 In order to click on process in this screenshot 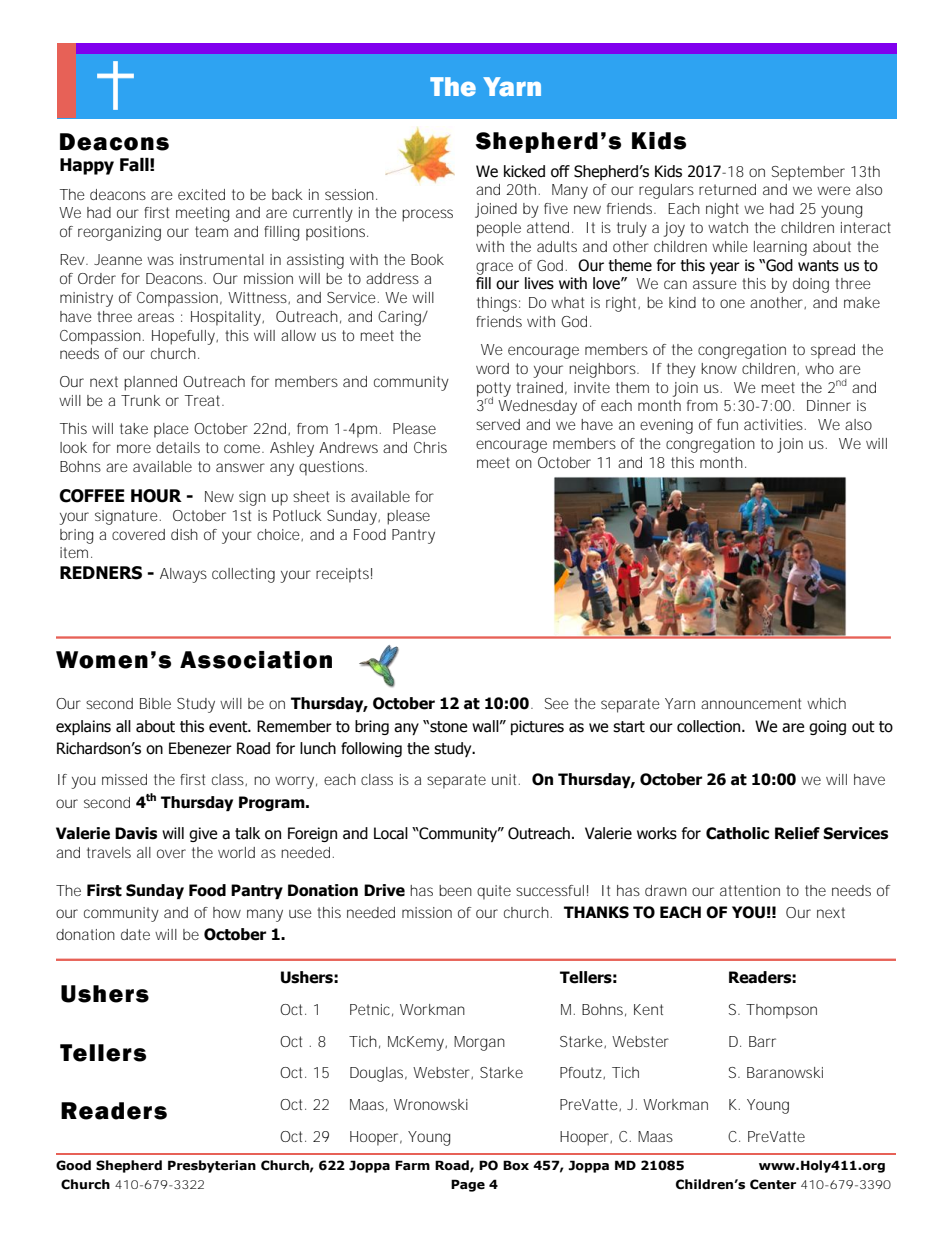, I will do `click(427, 215)`.
